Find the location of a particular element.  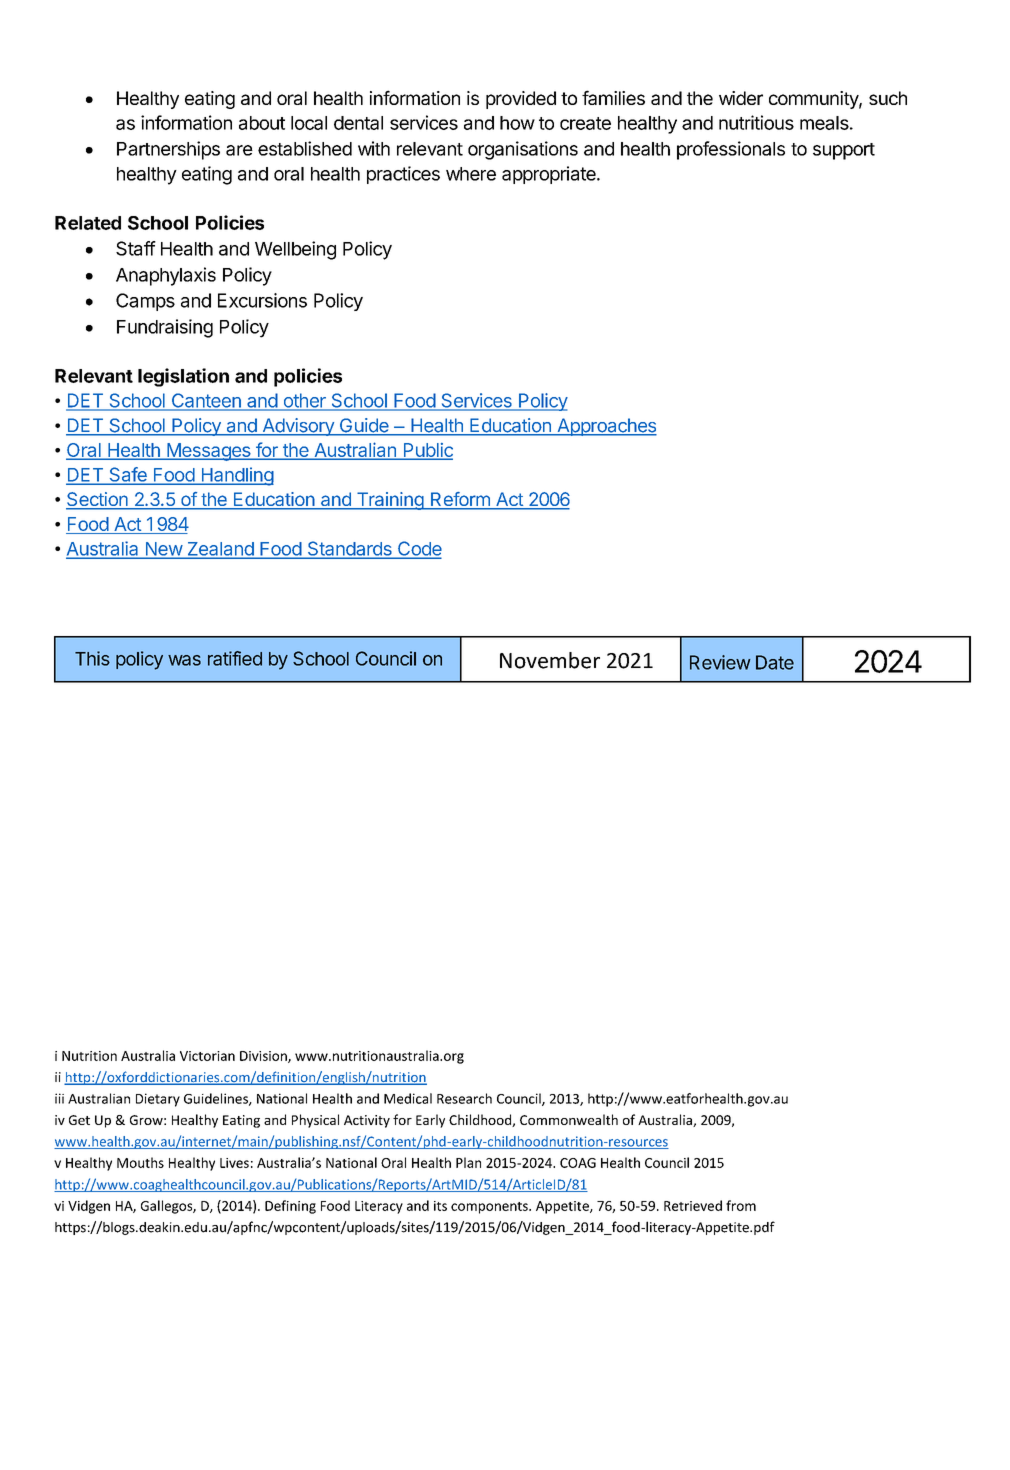

November is located at coordinates (550, 660).
